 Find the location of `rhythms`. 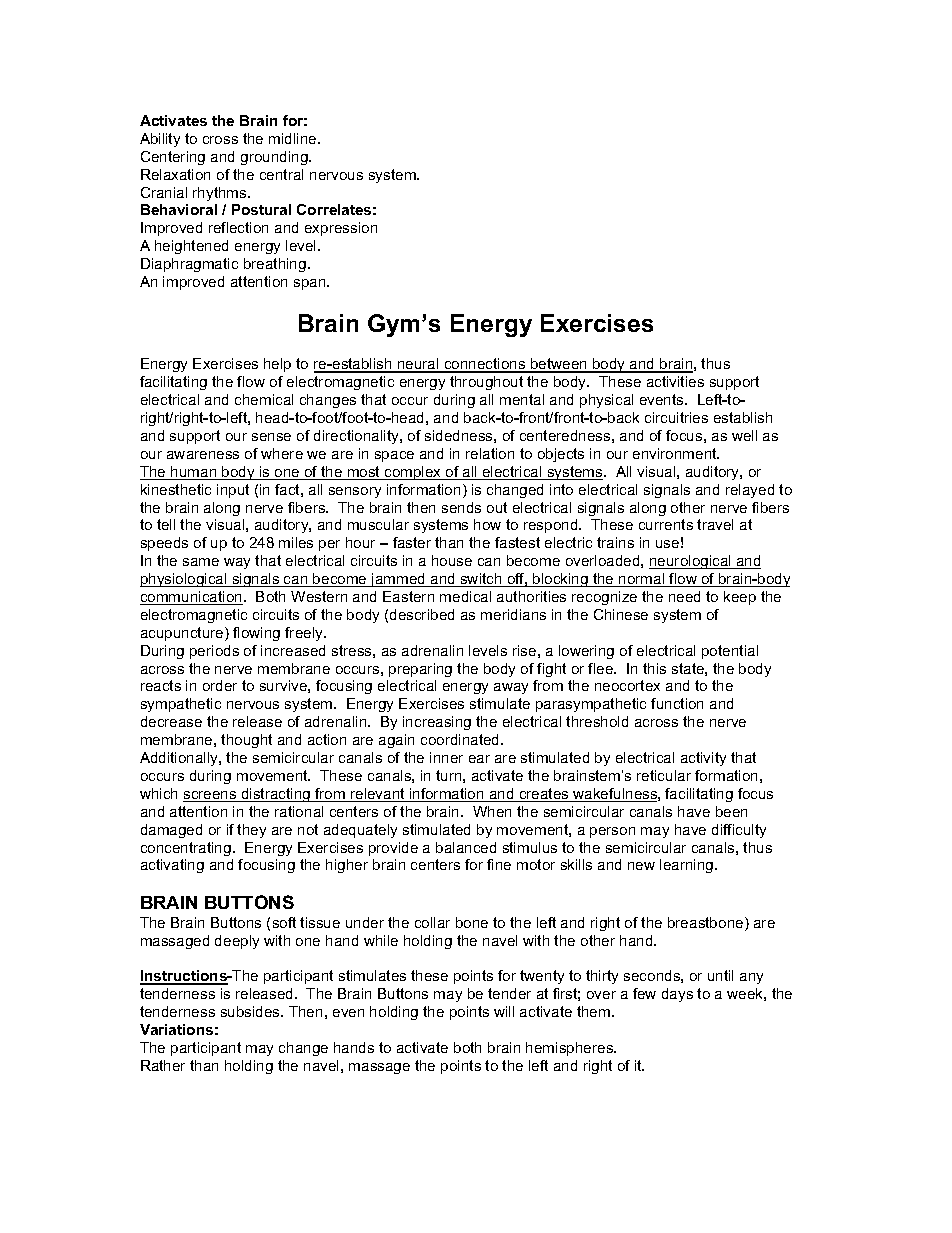

rhythms is located at coordinates (221, 194).
